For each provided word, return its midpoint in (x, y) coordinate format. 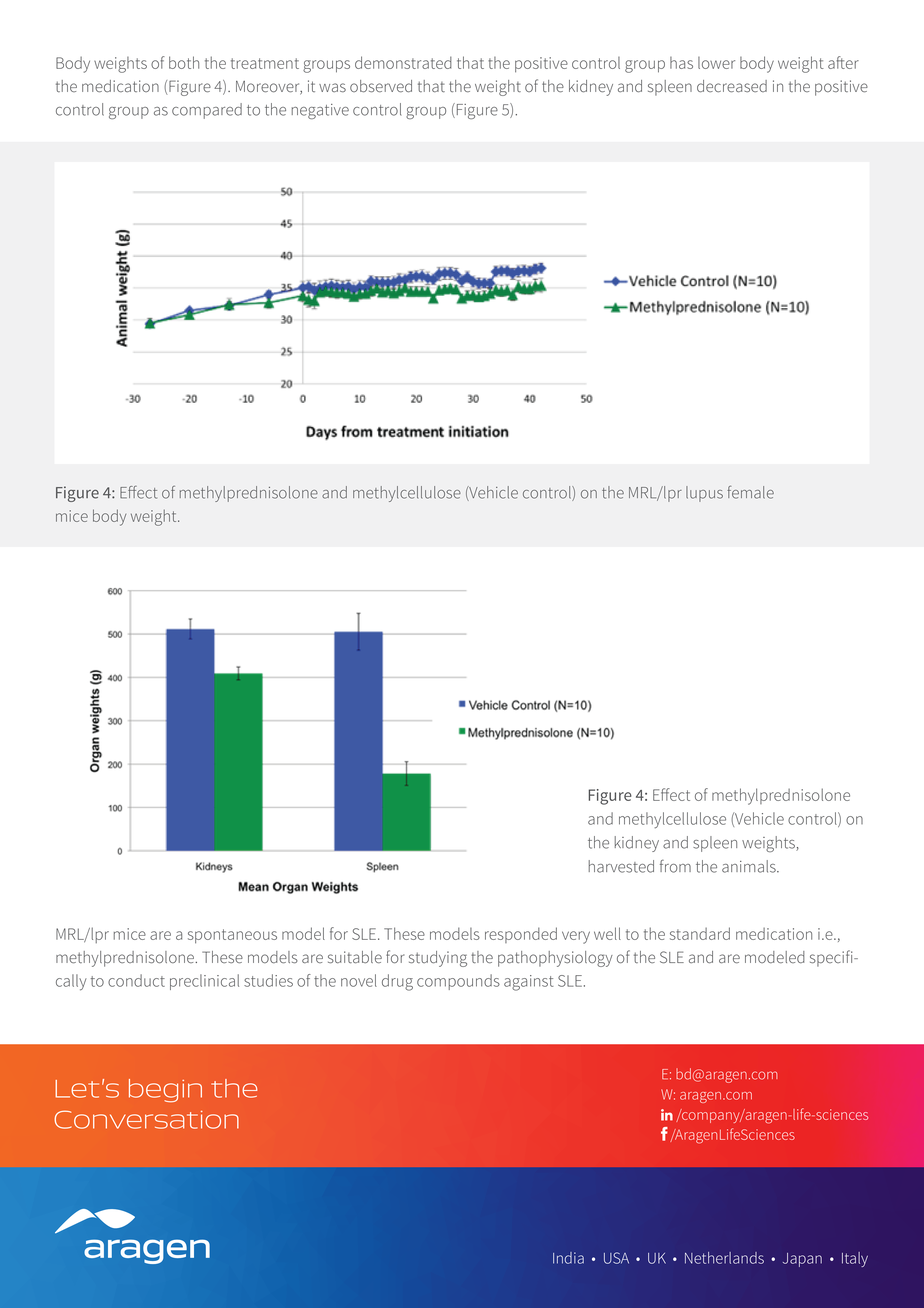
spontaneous (232, 936)
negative (320, 111)
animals (750, 866)
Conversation (146, 1119)
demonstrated (403, 62)
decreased (732, 86)
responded (521, 935)
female (750, 492)
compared (207, 111)
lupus (704, 494)
